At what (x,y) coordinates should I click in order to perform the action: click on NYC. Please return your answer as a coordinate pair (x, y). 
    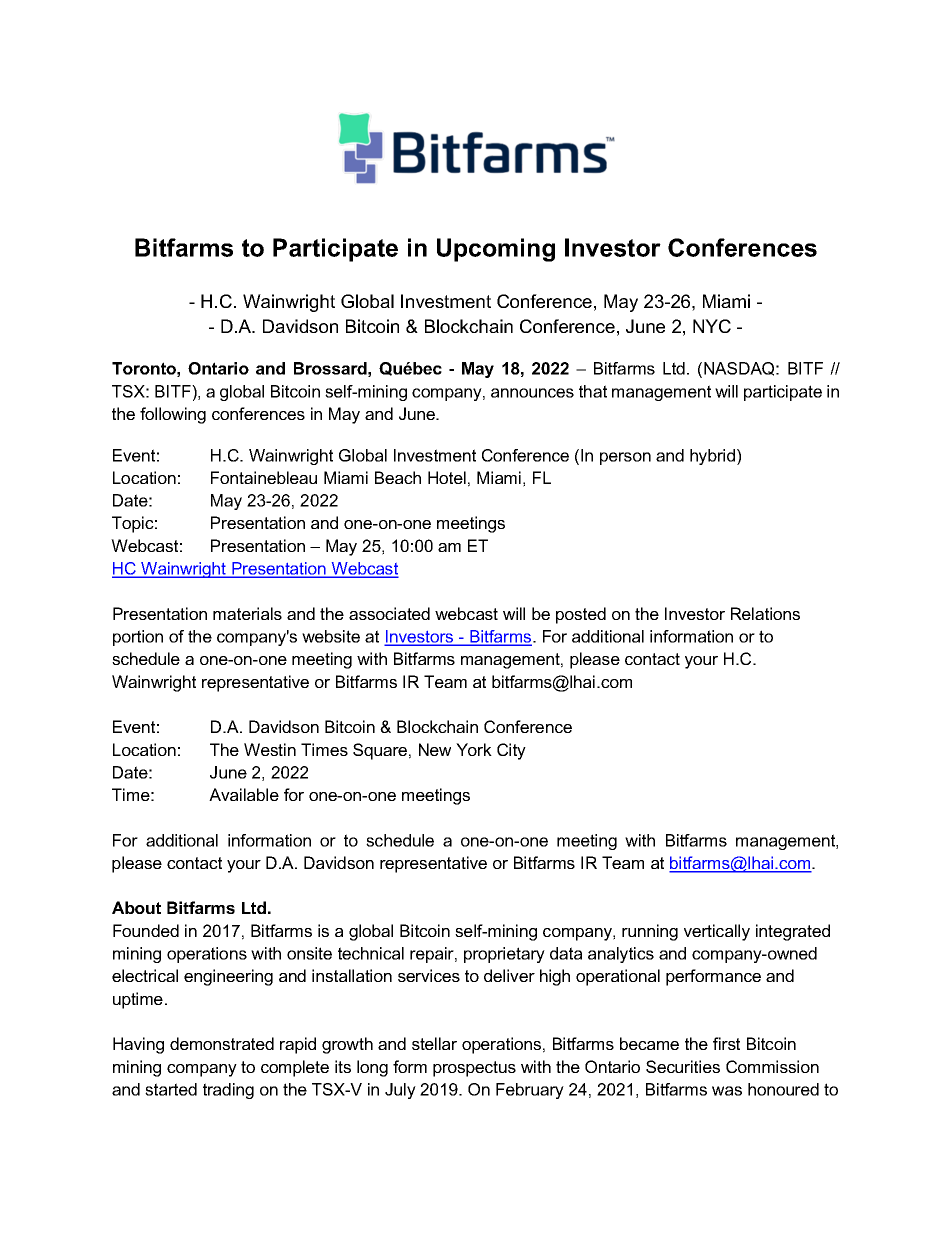
    Looking at the image, I should click on (712, 326).
